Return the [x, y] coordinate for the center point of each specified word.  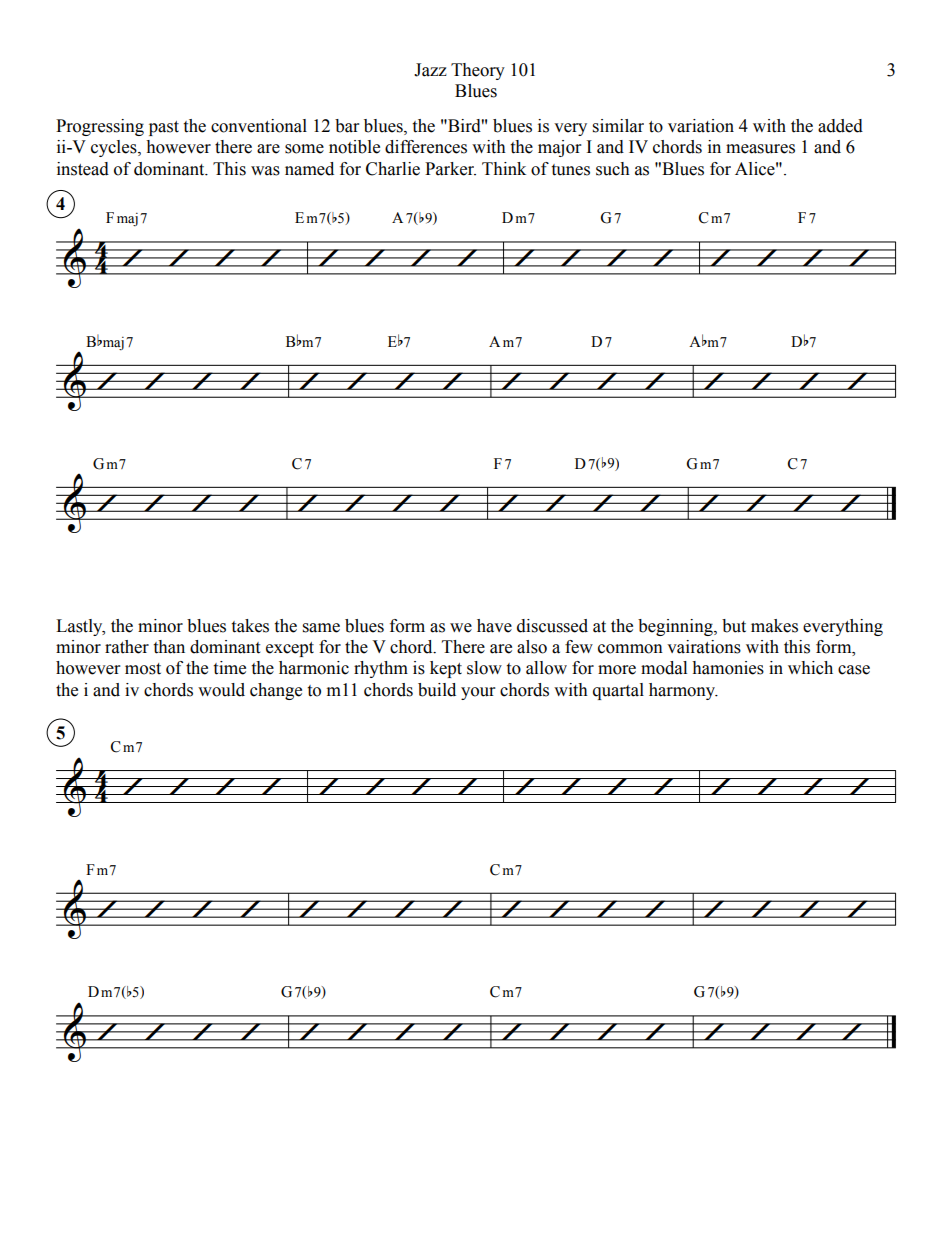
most [143, 669]
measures [760, 149]
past [164, 128]
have [494, 626]
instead [83, 169]
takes [250, 626]
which [810, 668]
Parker [450, 169]
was [265, 171]
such [613, 169]
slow [484, 668]
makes [774, 626]
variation [701, 126]
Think [504, 168]
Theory [478, 71]
